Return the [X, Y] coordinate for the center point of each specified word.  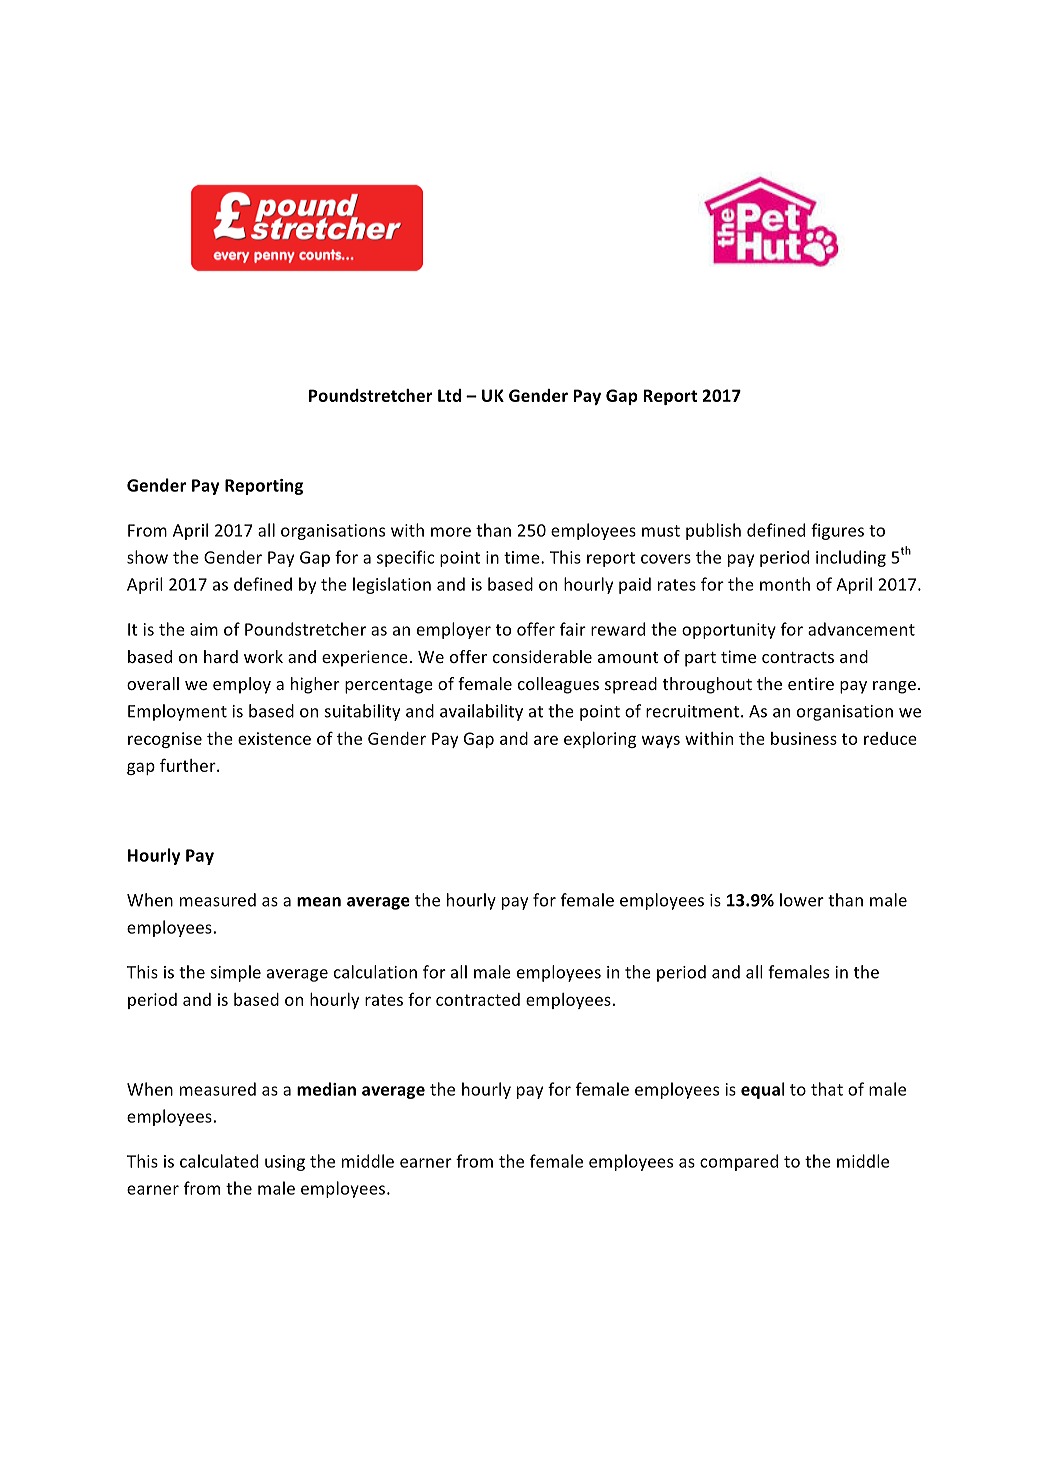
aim [204, 629]
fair [573, 629]
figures [837, 531]
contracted [478, 999]
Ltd [449, 395]
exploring [600, 740]
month [785, 584]
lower [802, 900]
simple [236, 973]
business [804, 738]
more [451, 532]
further [189, 765]
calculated [219, 1161]
